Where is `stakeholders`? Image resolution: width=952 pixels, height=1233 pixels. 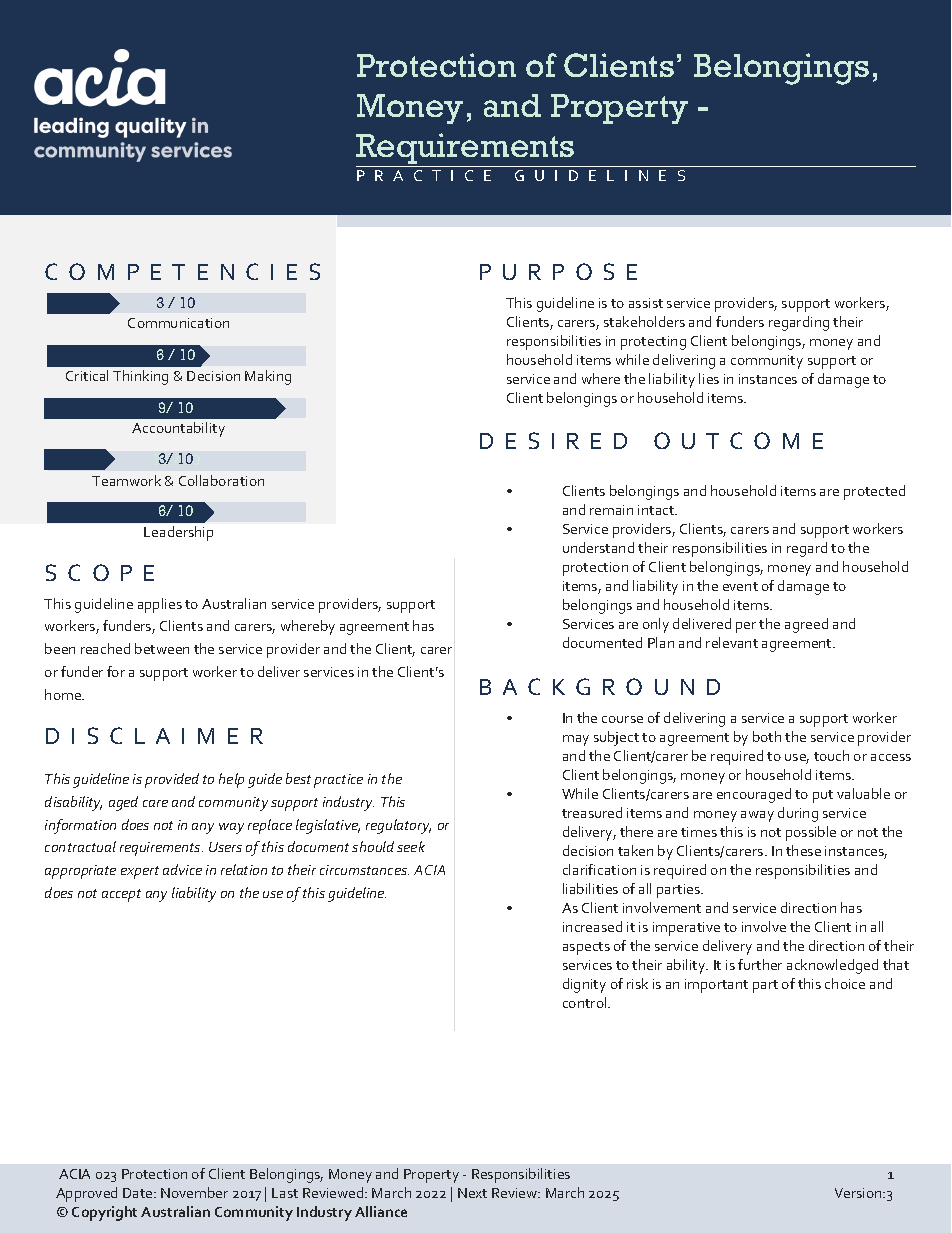 stakeholders is located at coordinates (644, 321).
